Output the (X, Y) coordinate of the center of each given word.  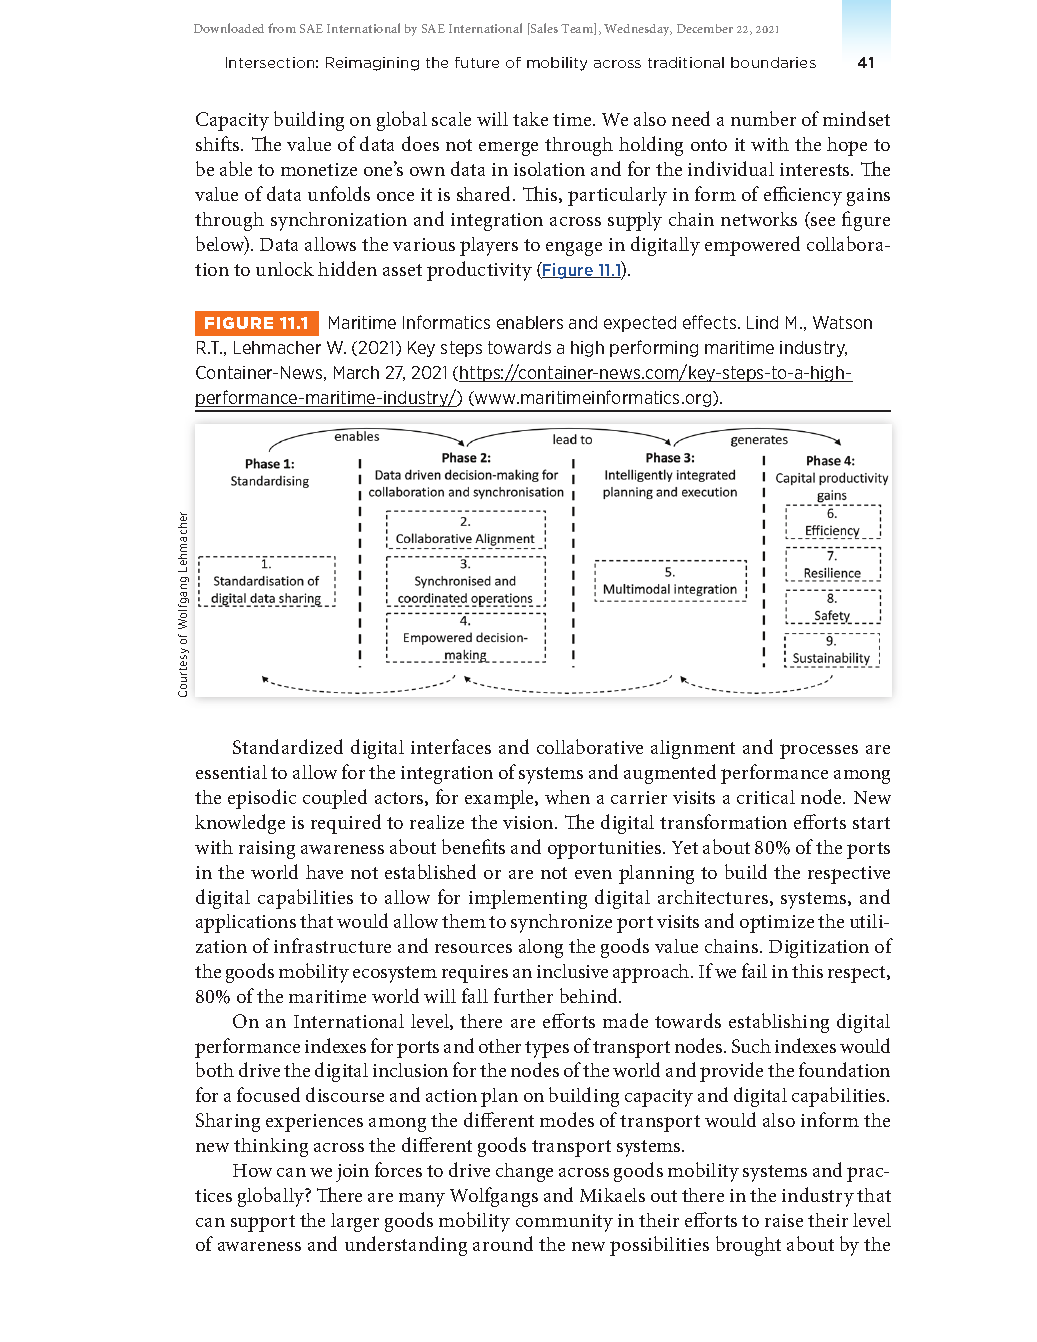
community (564, 1223)
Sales (543, 28)
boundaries (773, 62)
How (252, 1170)
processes (819, 751)
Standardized (288, 746)
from (282, 28)
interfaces (451, 746)
